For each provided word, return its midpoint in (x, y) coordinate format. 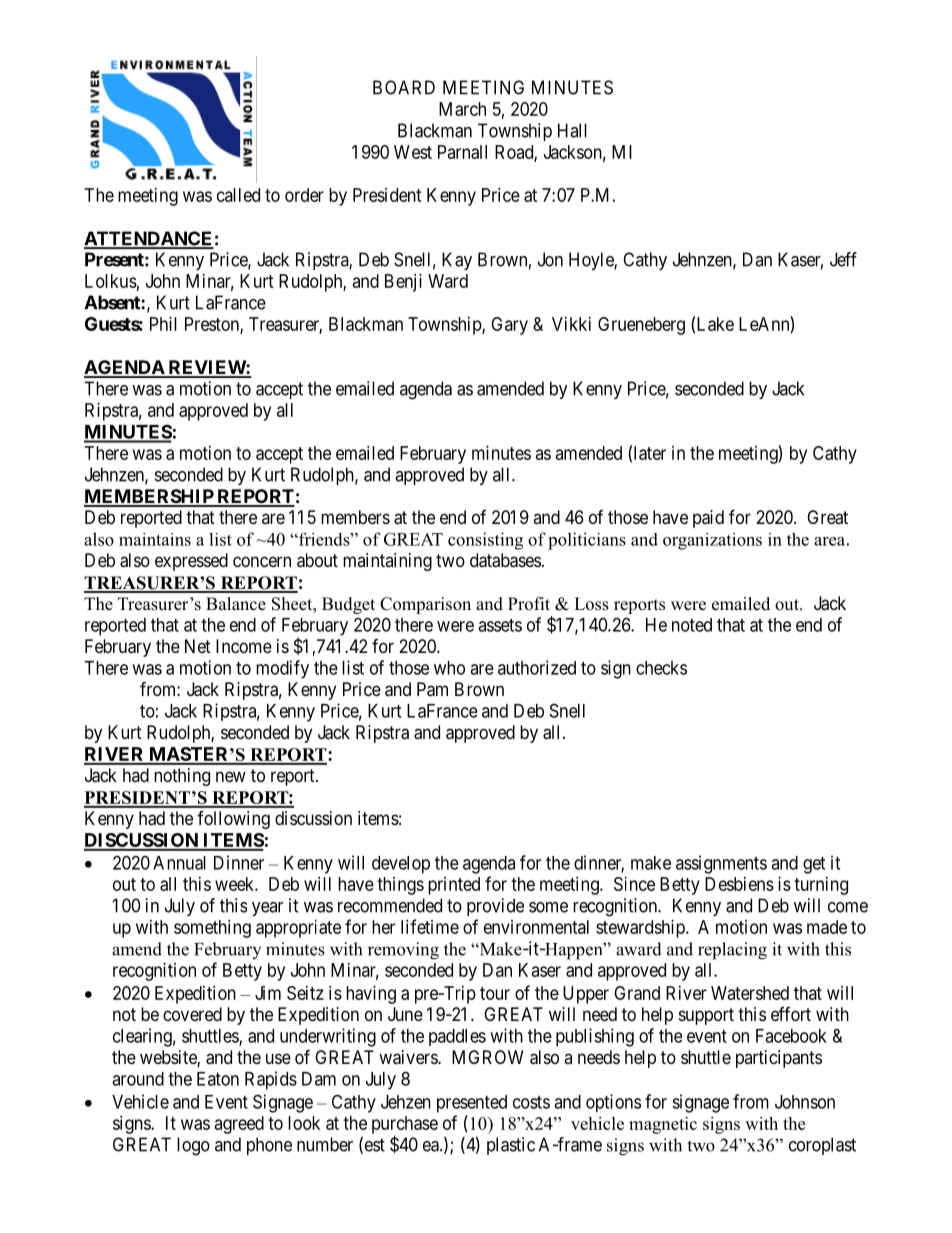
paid (708, 519)
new (231, 776)
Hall (572, 130)
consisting (485, 541)
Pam (432, 689)
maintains (155, 539)
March (462, 109)
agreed (239, 1125)
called (238, 195)
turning (821, 886)
